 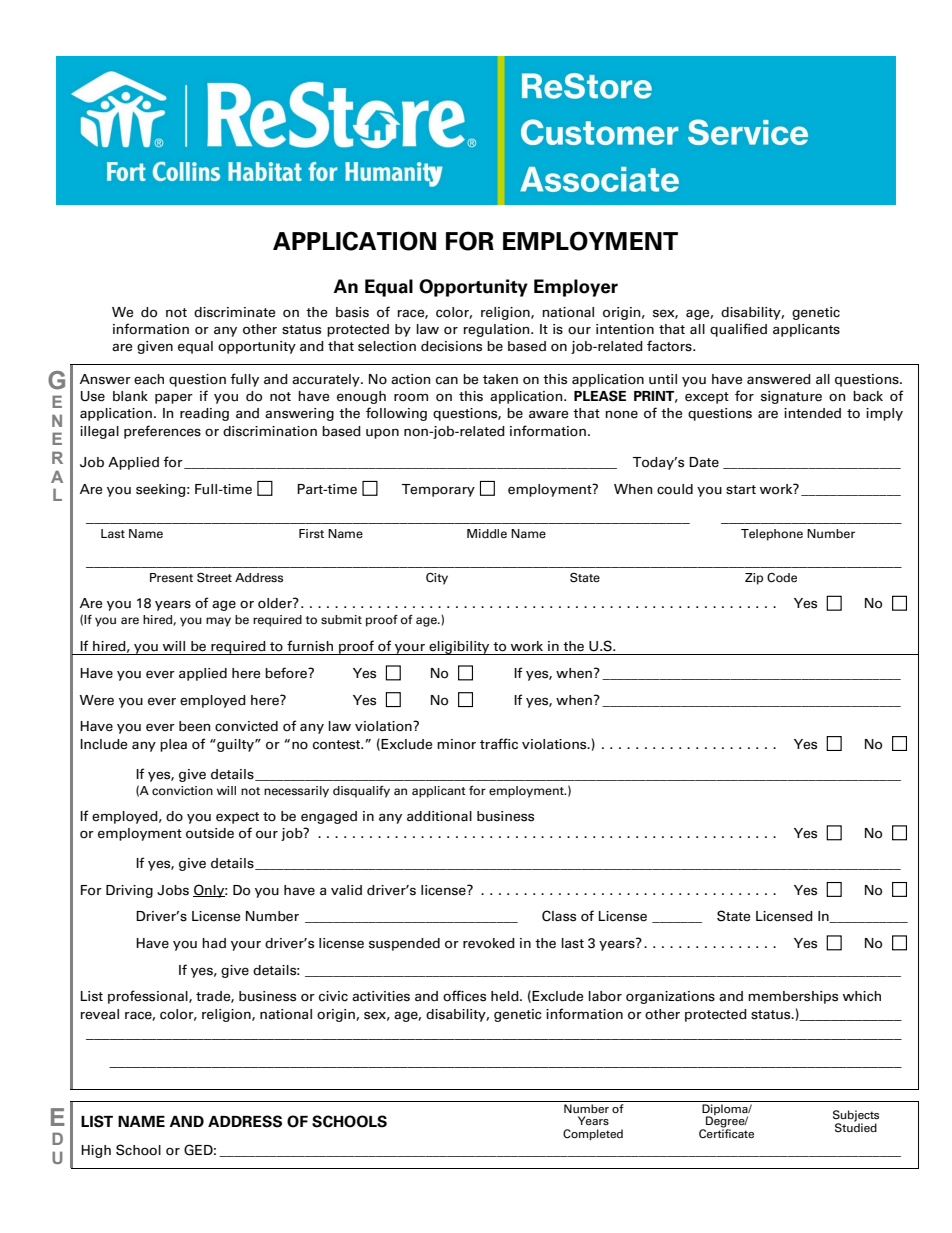 I want to click on regulation, so click(x=497, y=330).
